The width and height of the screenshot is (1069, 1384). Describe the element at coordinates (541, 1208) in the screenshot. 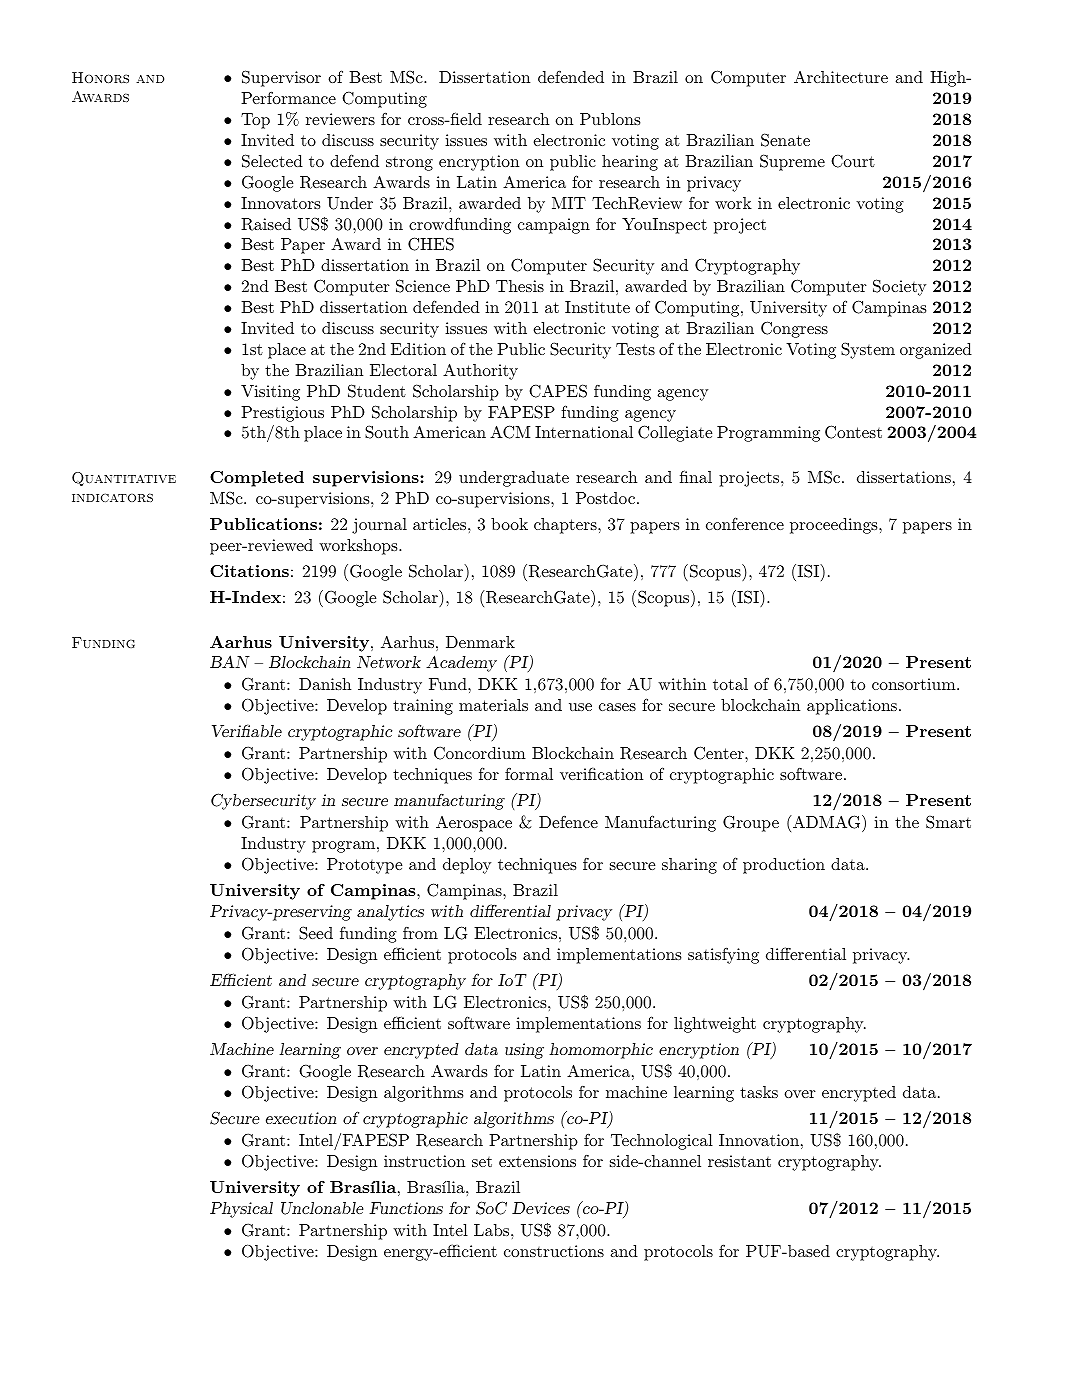

I see `Devices` at that location.
